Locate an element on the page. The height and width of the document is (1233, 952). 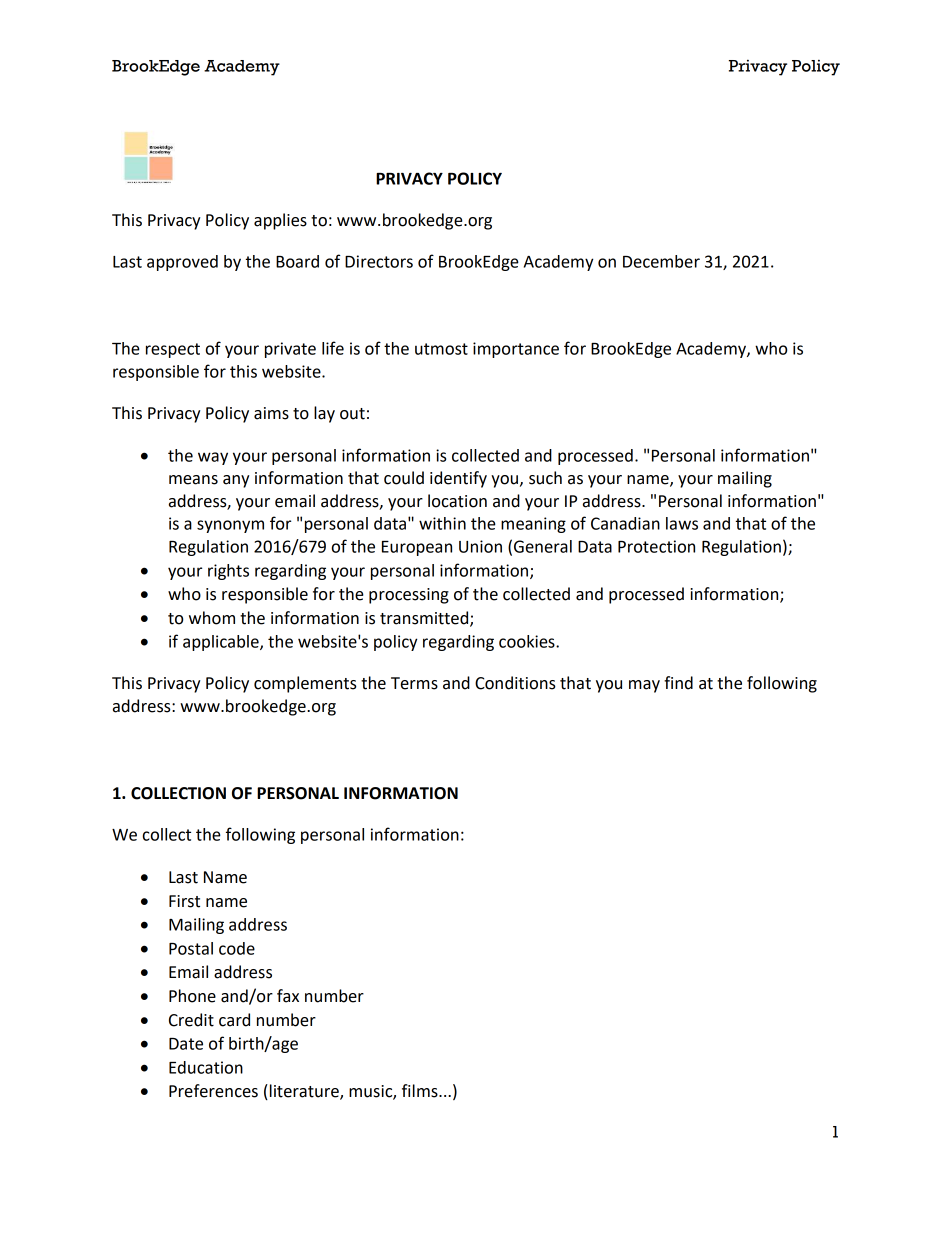
may is located at coordinates (644, 686).
